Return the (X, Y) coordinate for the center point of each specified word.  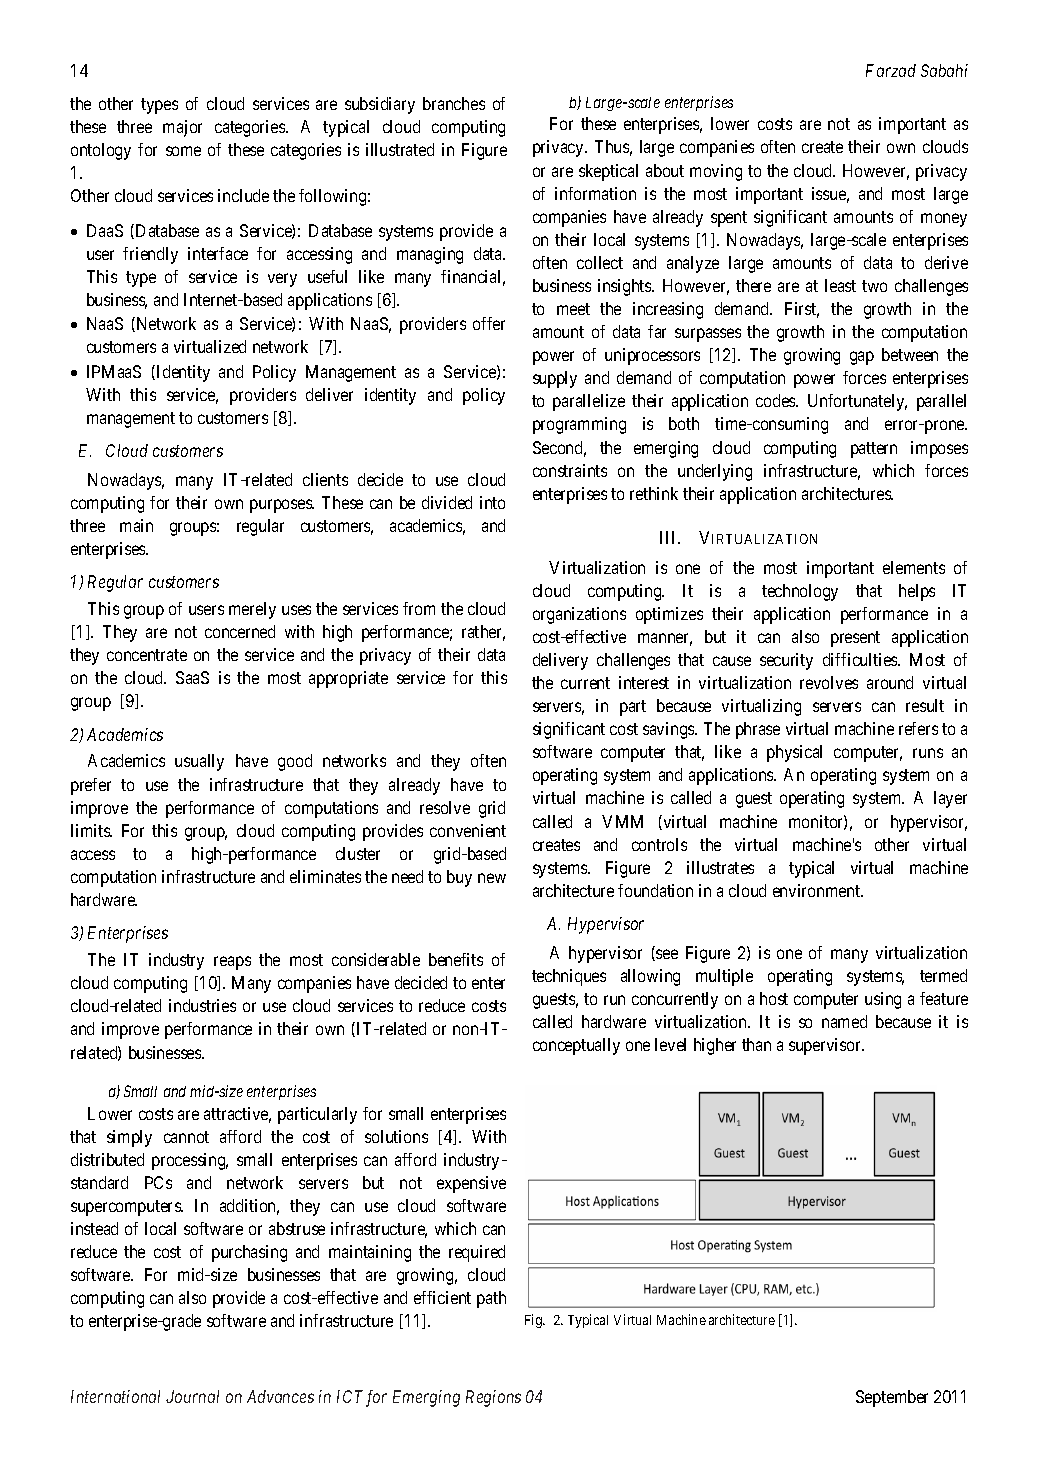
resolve (445, 807)
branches (454, 103)
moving (716, 172)
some (183, 151)
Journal (192, 1396)
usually (199, 762)
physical (794, 753)
